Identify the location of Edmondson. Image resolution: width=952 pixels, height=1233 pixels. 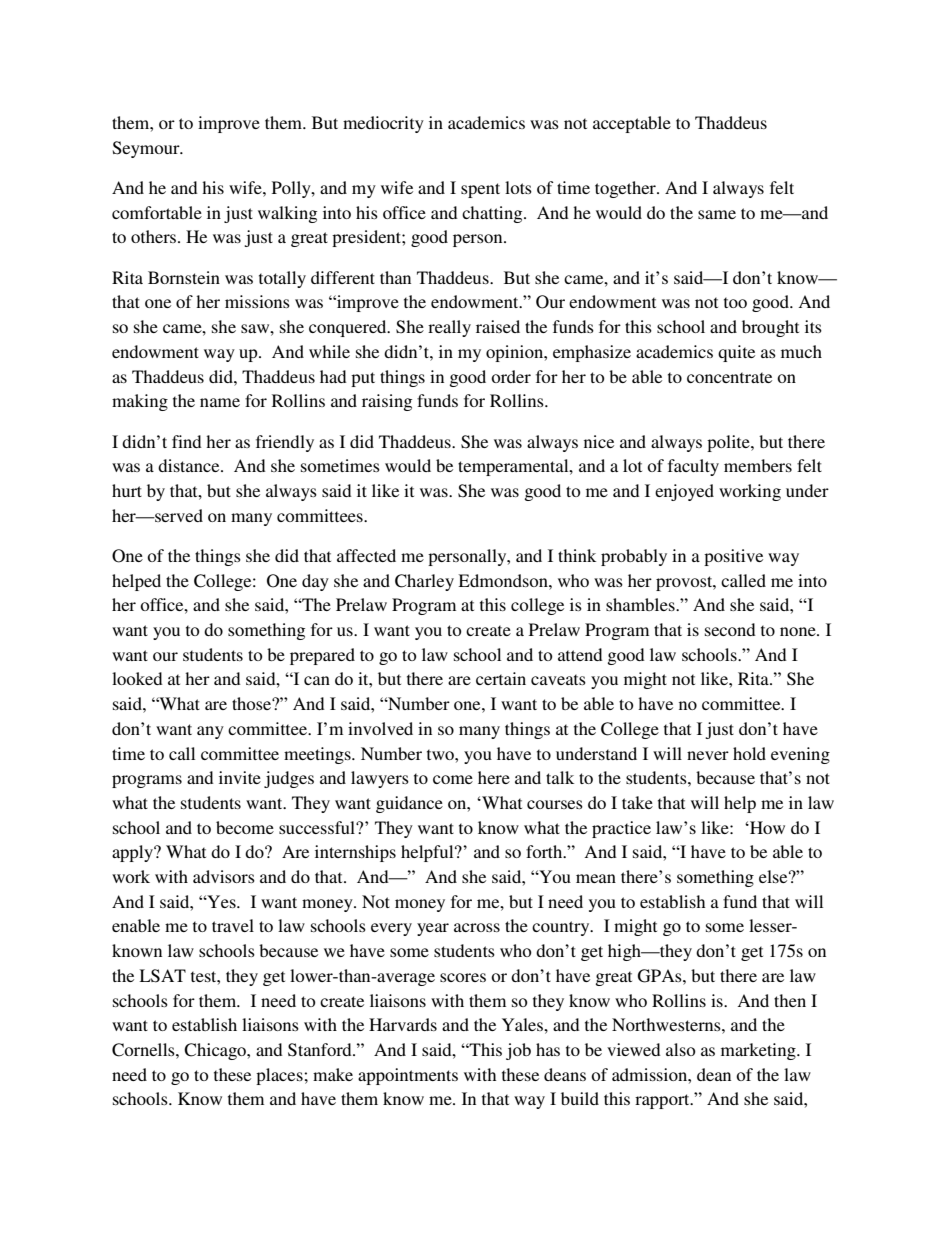
(504, 580).
